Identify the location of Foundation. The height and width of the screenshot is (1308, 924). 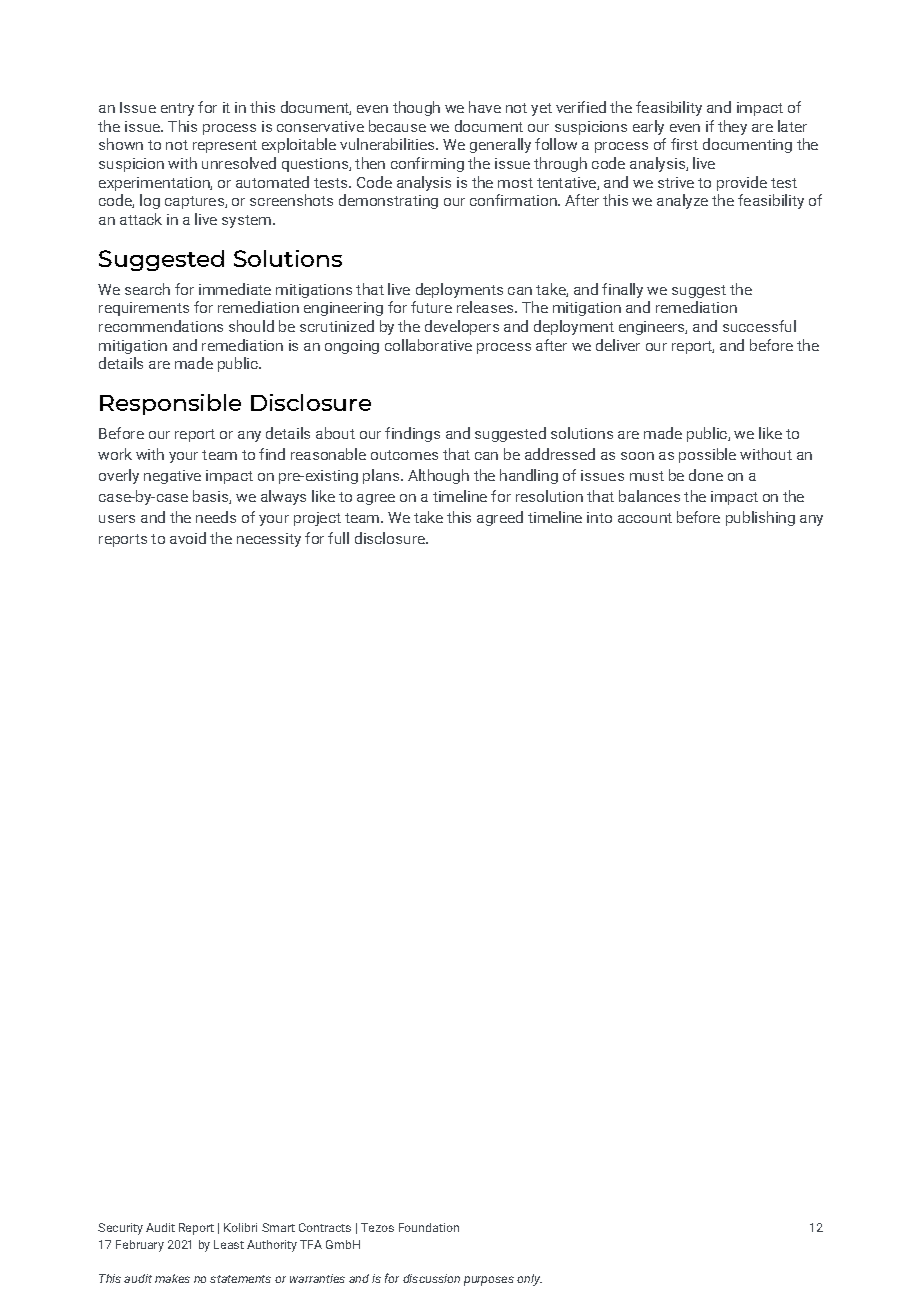
(429, 1227).
